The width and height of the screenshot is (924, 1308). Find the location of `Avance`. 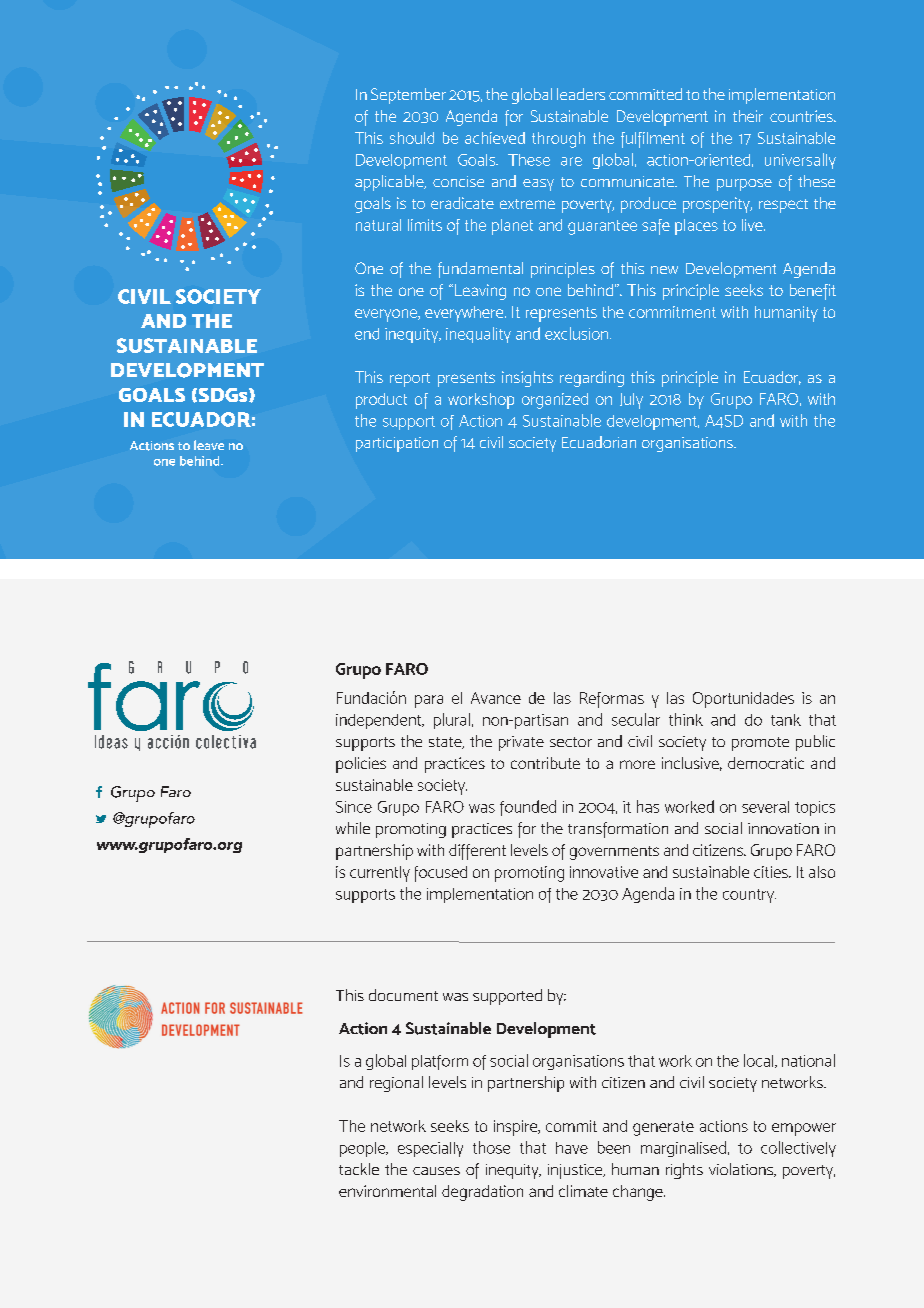

Avance is located at coordinates (496, 698).
